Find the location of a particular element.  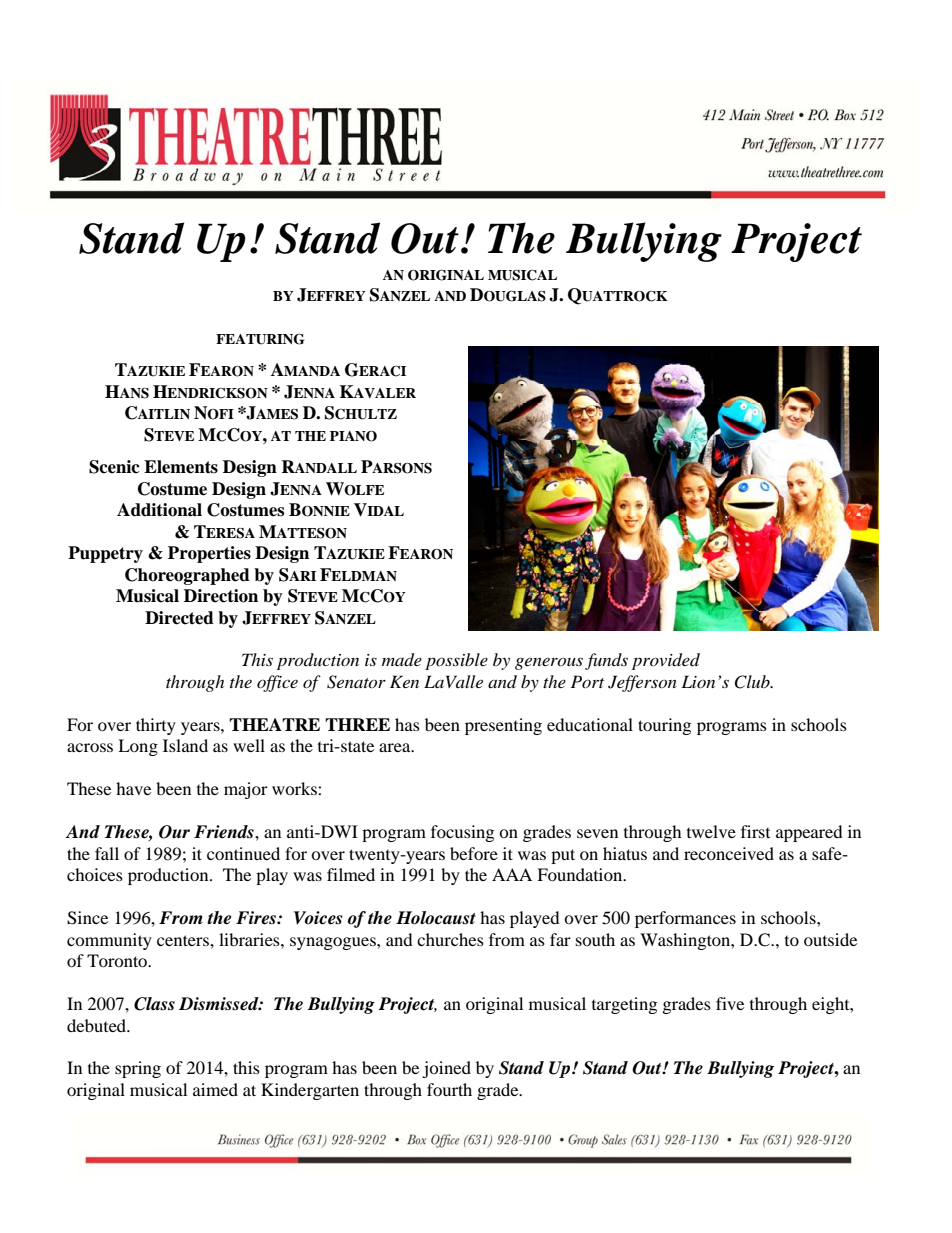

provided is located at coordinates (666, 661).
